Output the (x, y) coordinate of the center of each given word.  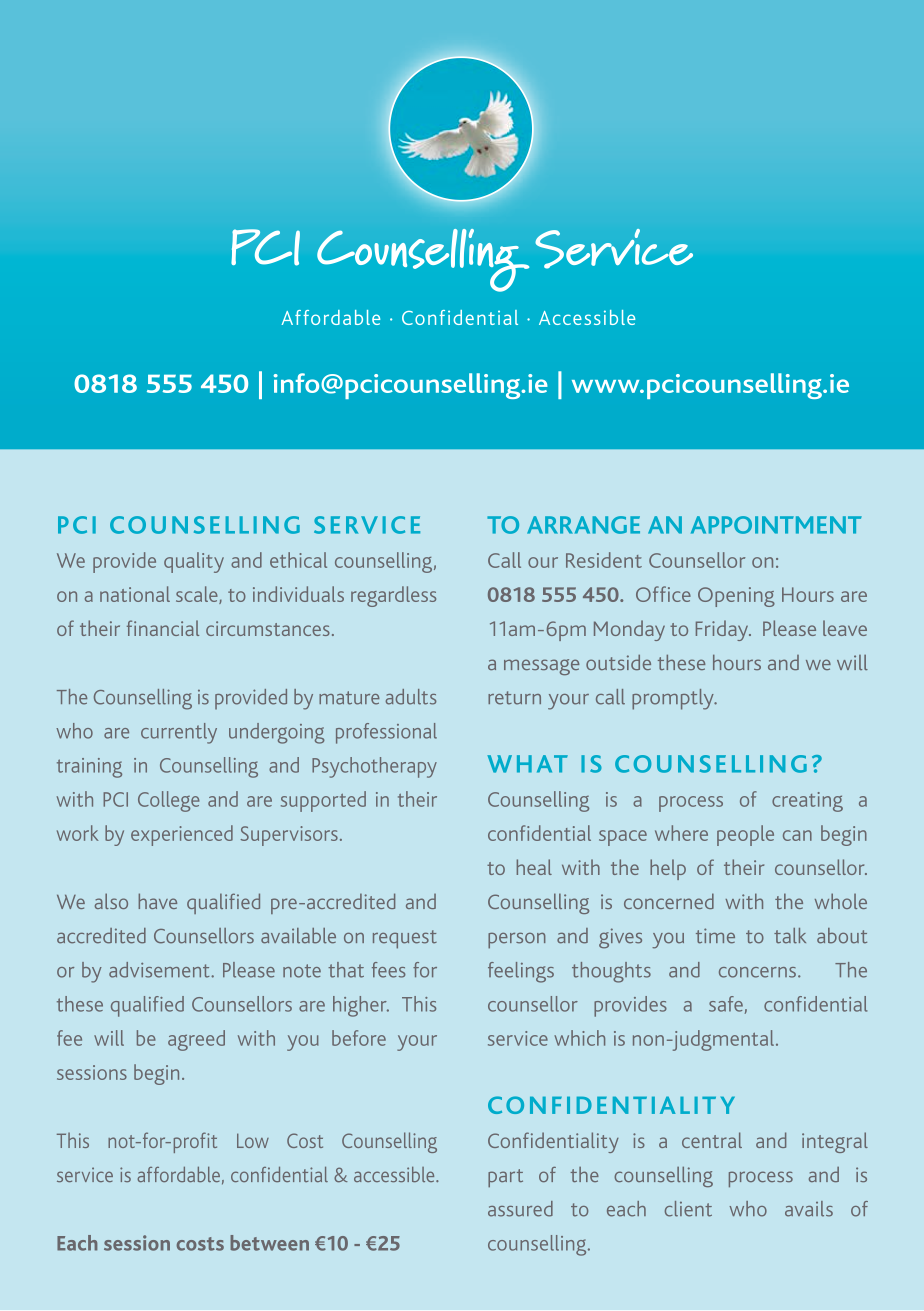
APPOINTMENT (776, 525)
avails (809, 1209)
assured (520, 1209)
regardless (393, 596)
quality (194, 562)
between (269, 1243)
